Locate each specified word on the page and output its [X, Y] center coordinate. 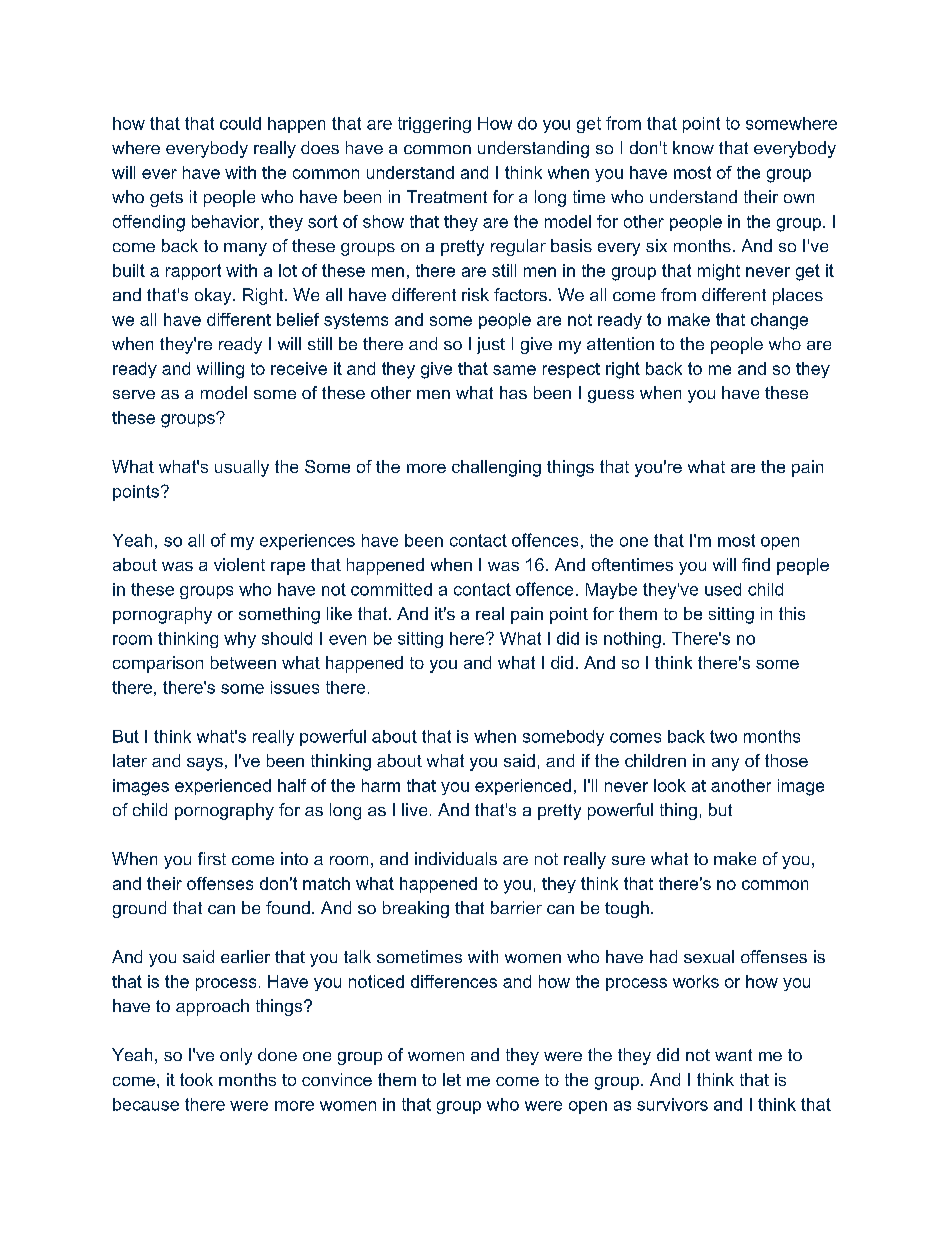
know [693, 147]
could [240, 123]
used [723, 589]
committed [391, 589]
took [196, 1079]
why [240, 640]
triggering [434, 125]
